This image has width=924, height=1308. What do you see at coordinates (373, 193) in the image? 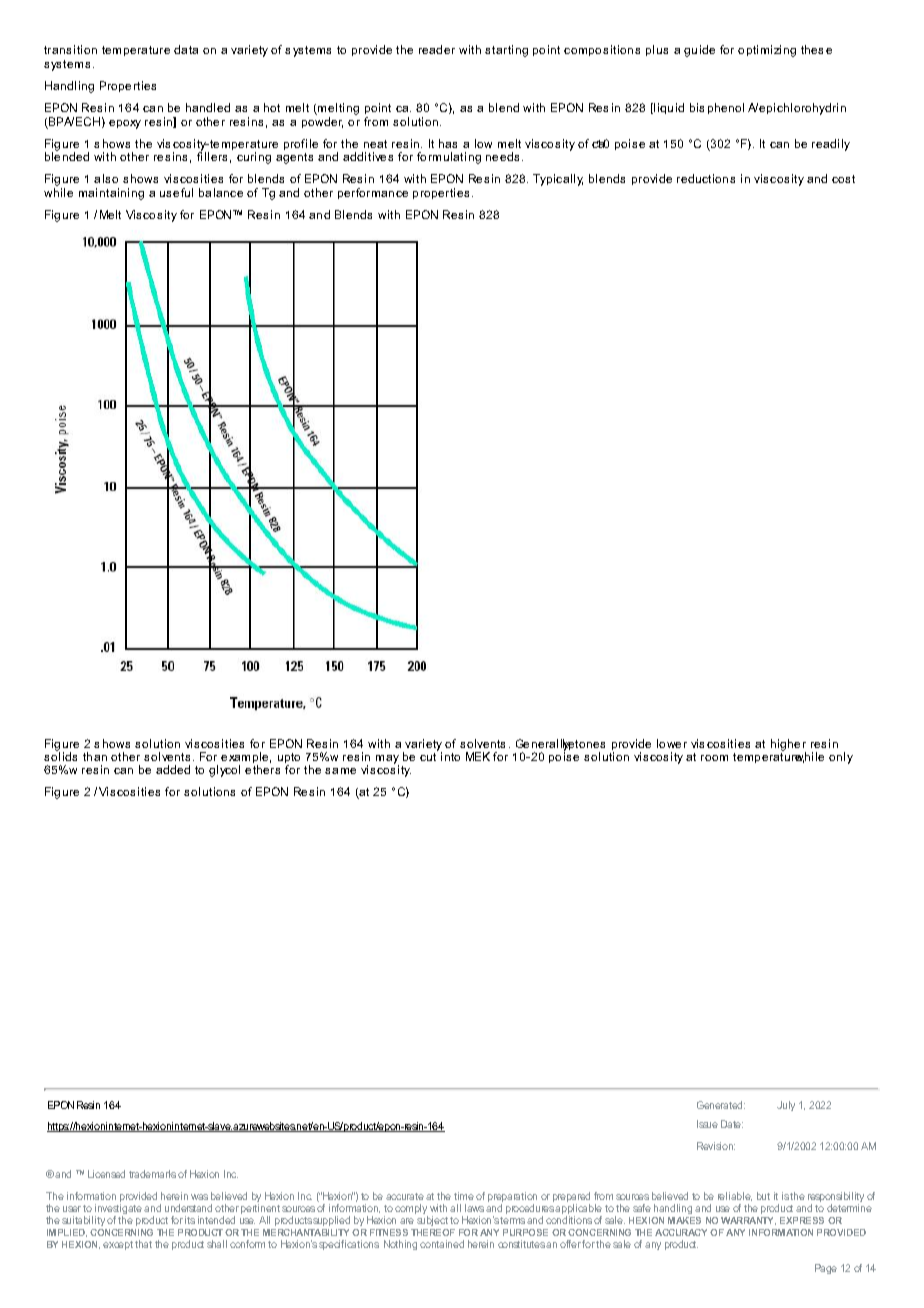
I see `performance` at bounding box center [373, 193].
